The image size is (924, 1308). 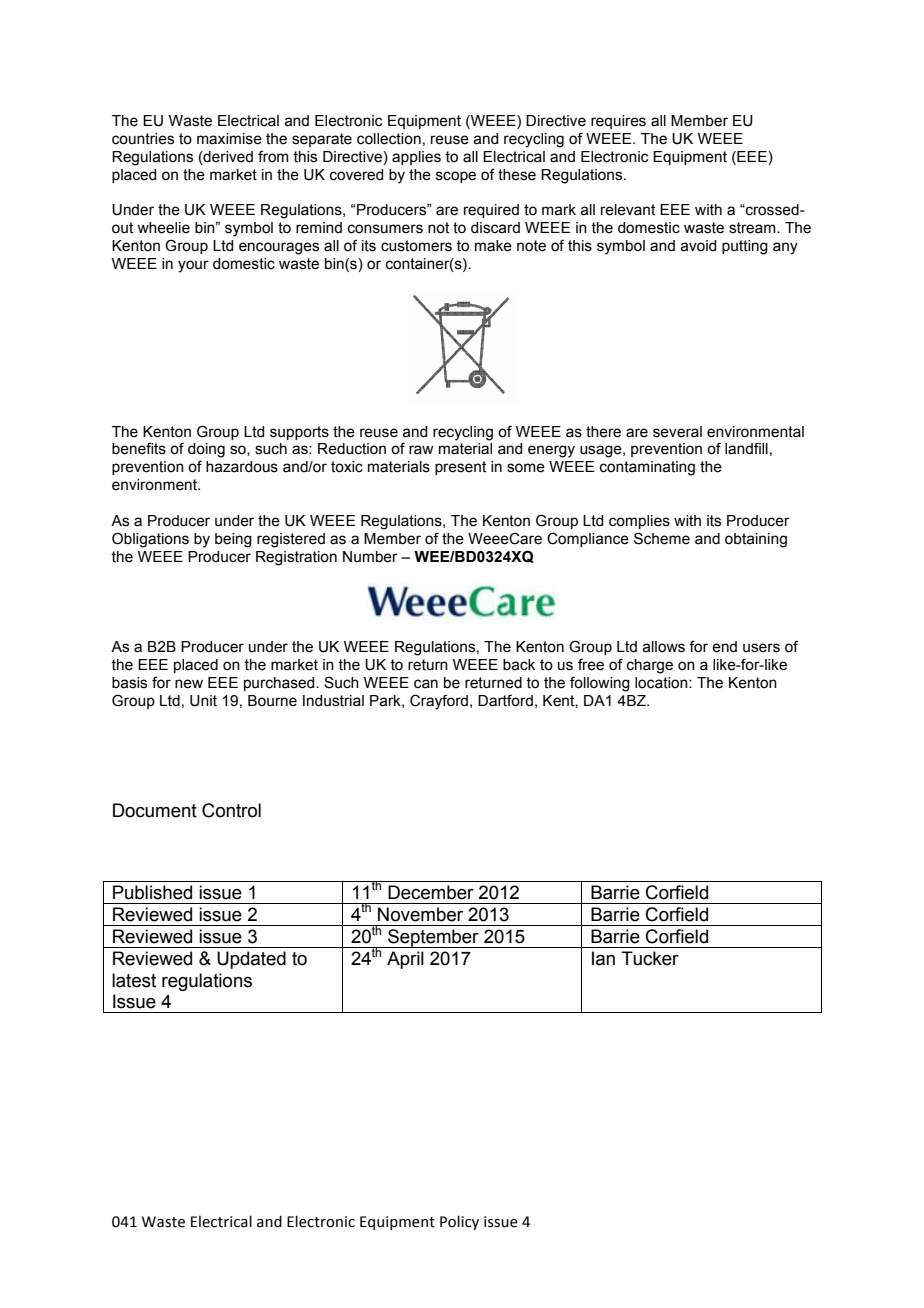 What do you see at coordinates (421, 450) in the page?
I see `raw` at bounding box center [421, 450].
